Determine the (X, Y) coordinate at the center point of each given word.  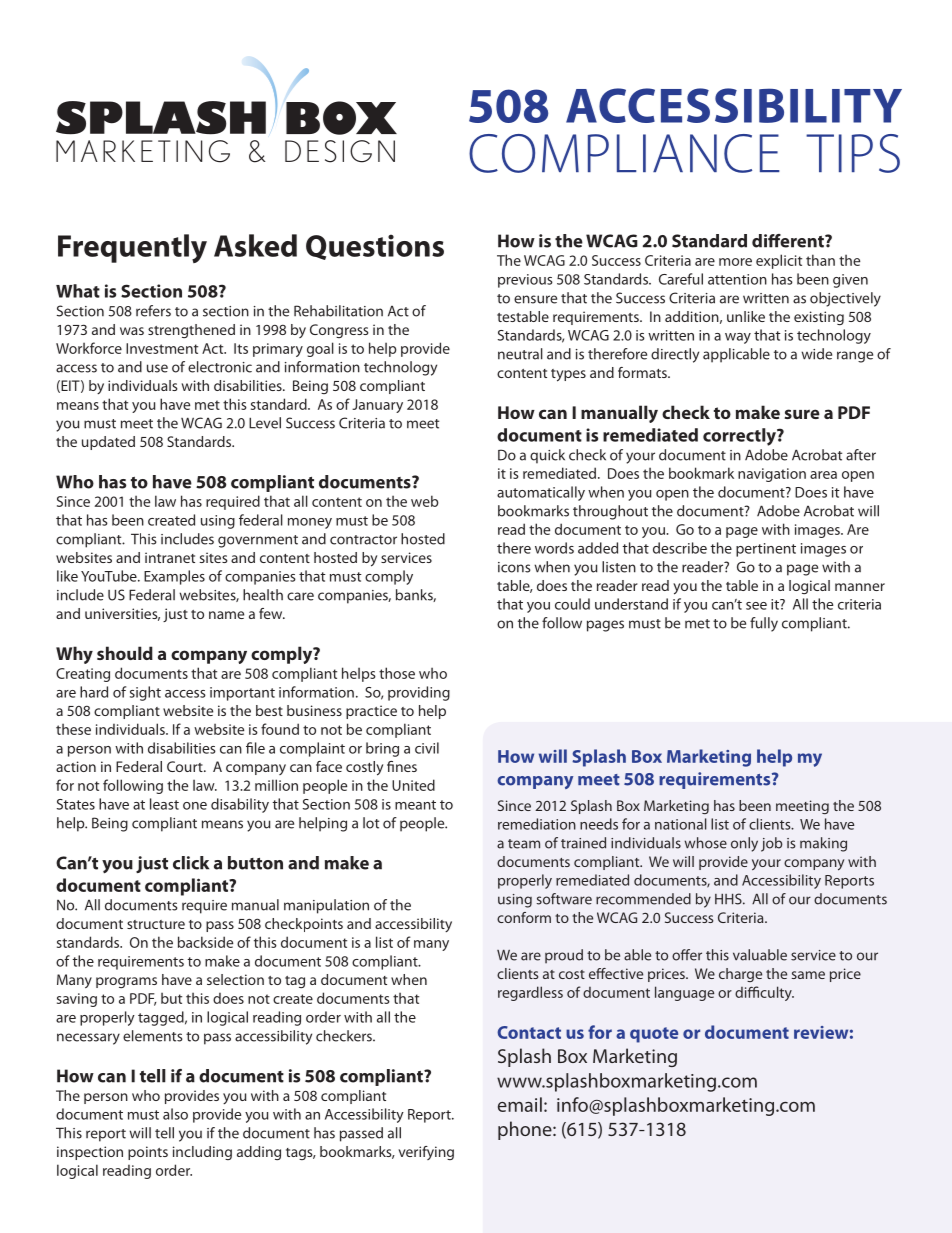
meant (415, 805)
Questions (375, 247)
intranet (170, 557)
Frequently (132, 248)
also (175, 1114)
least (164, 804)
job (772, 844)
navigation (772, 475)
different (789, 241)
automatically (541, 493)
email (520, 1104)
